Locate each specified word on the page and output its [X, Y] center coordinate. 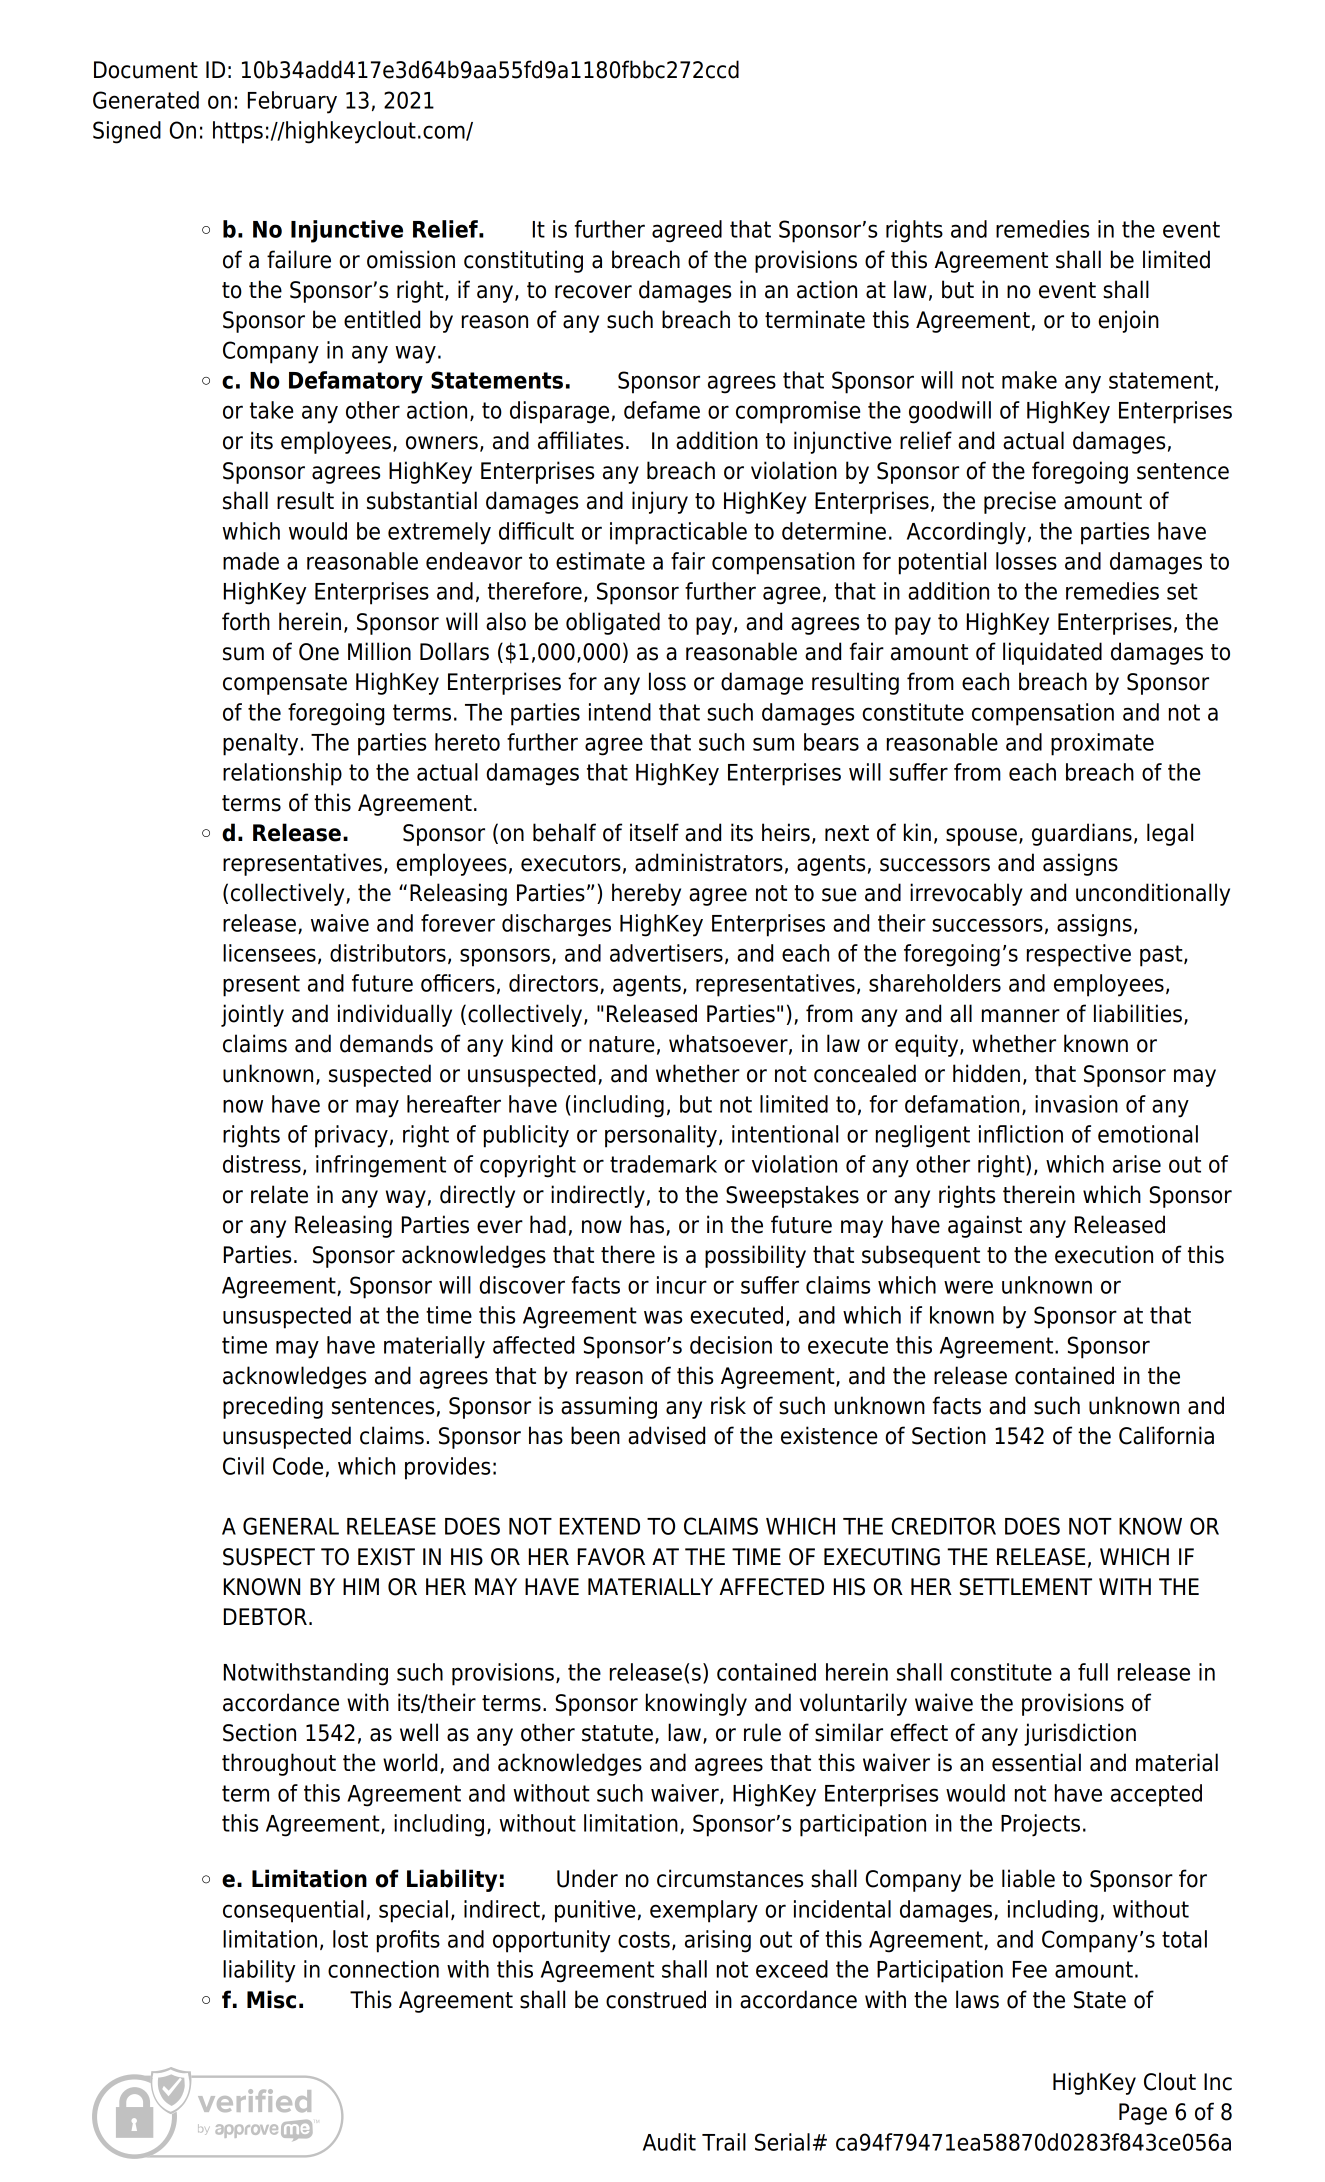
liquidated [1052, 653]
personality [661, 1136]
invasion [1076, 1104]
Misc [271, 1999]
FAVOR [611, 1557]
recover [593, 292]
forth [246, 621]
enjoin [1128, 321]
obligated [613, 623]
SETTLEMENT [1026, 1587]
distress [262, 1164]
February [292, 102]
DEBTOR [265, 1617]
